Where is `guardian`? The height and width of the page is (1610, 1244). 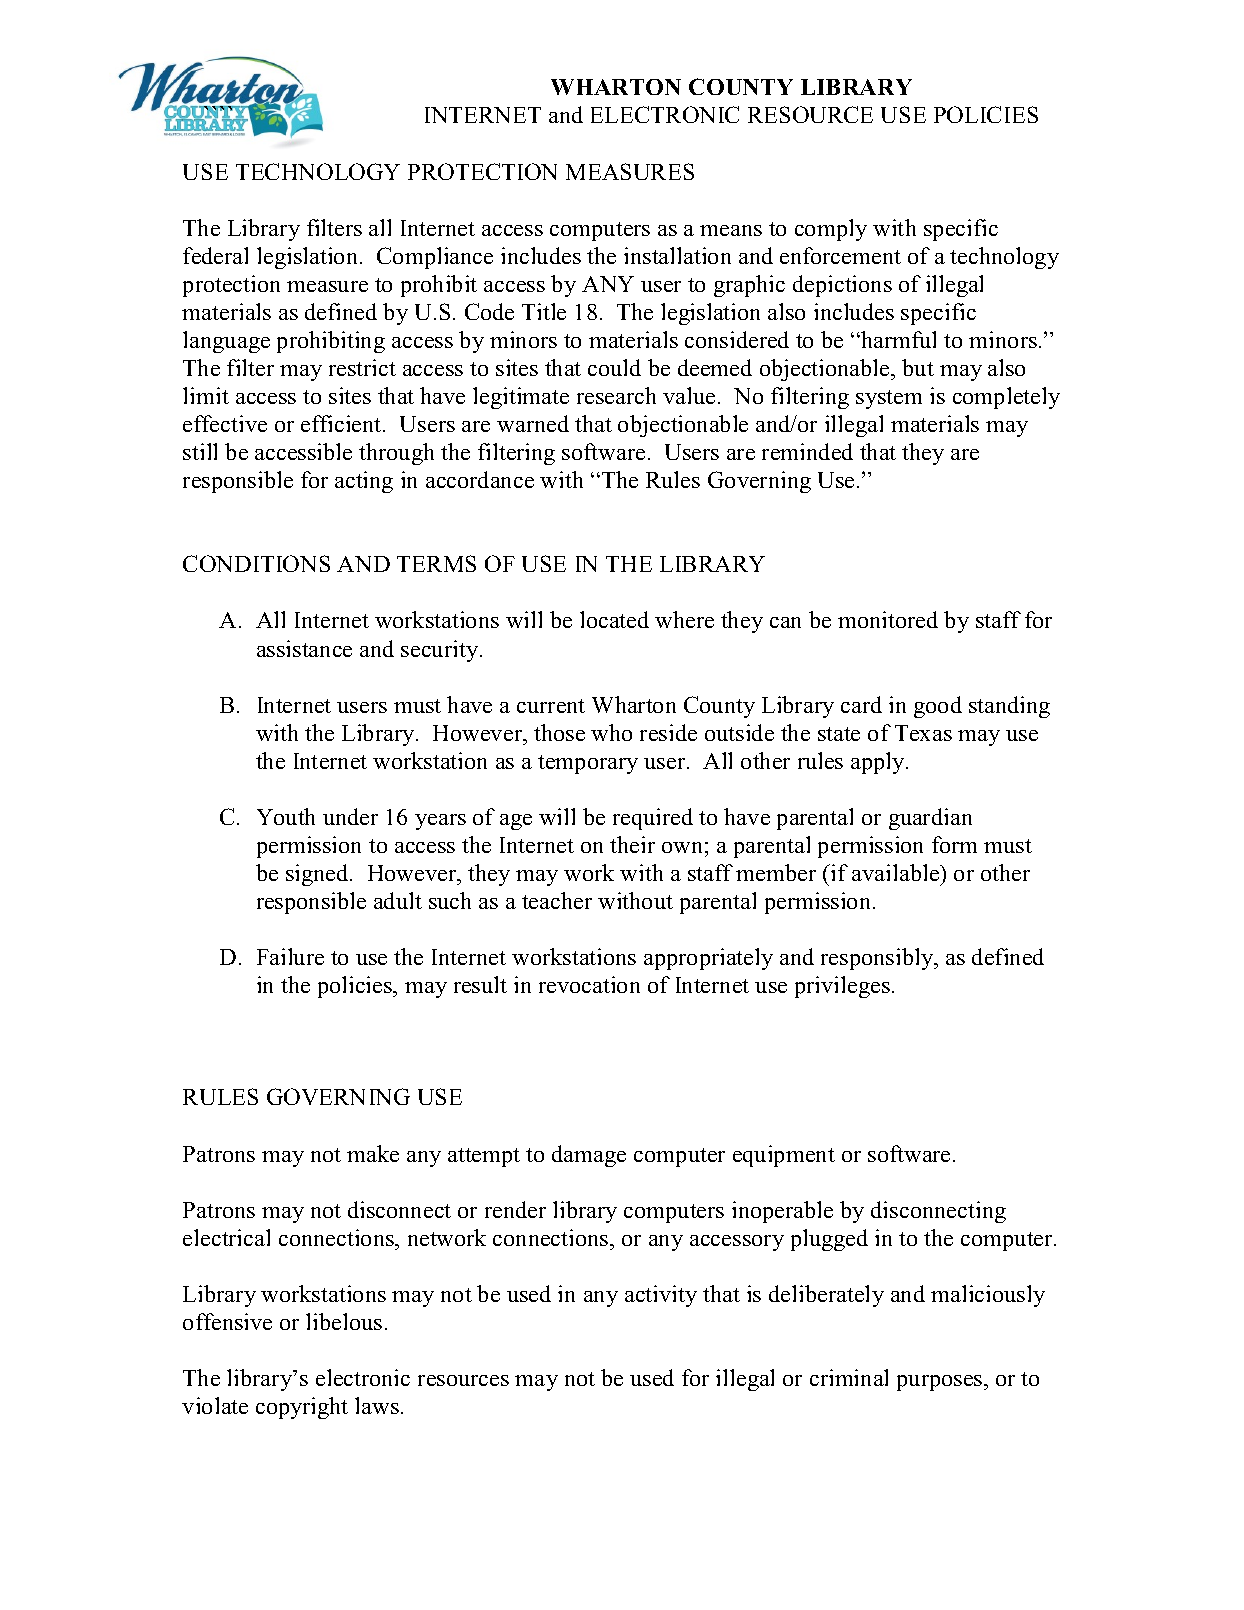
guardian is located at coordinates (930, 819).
